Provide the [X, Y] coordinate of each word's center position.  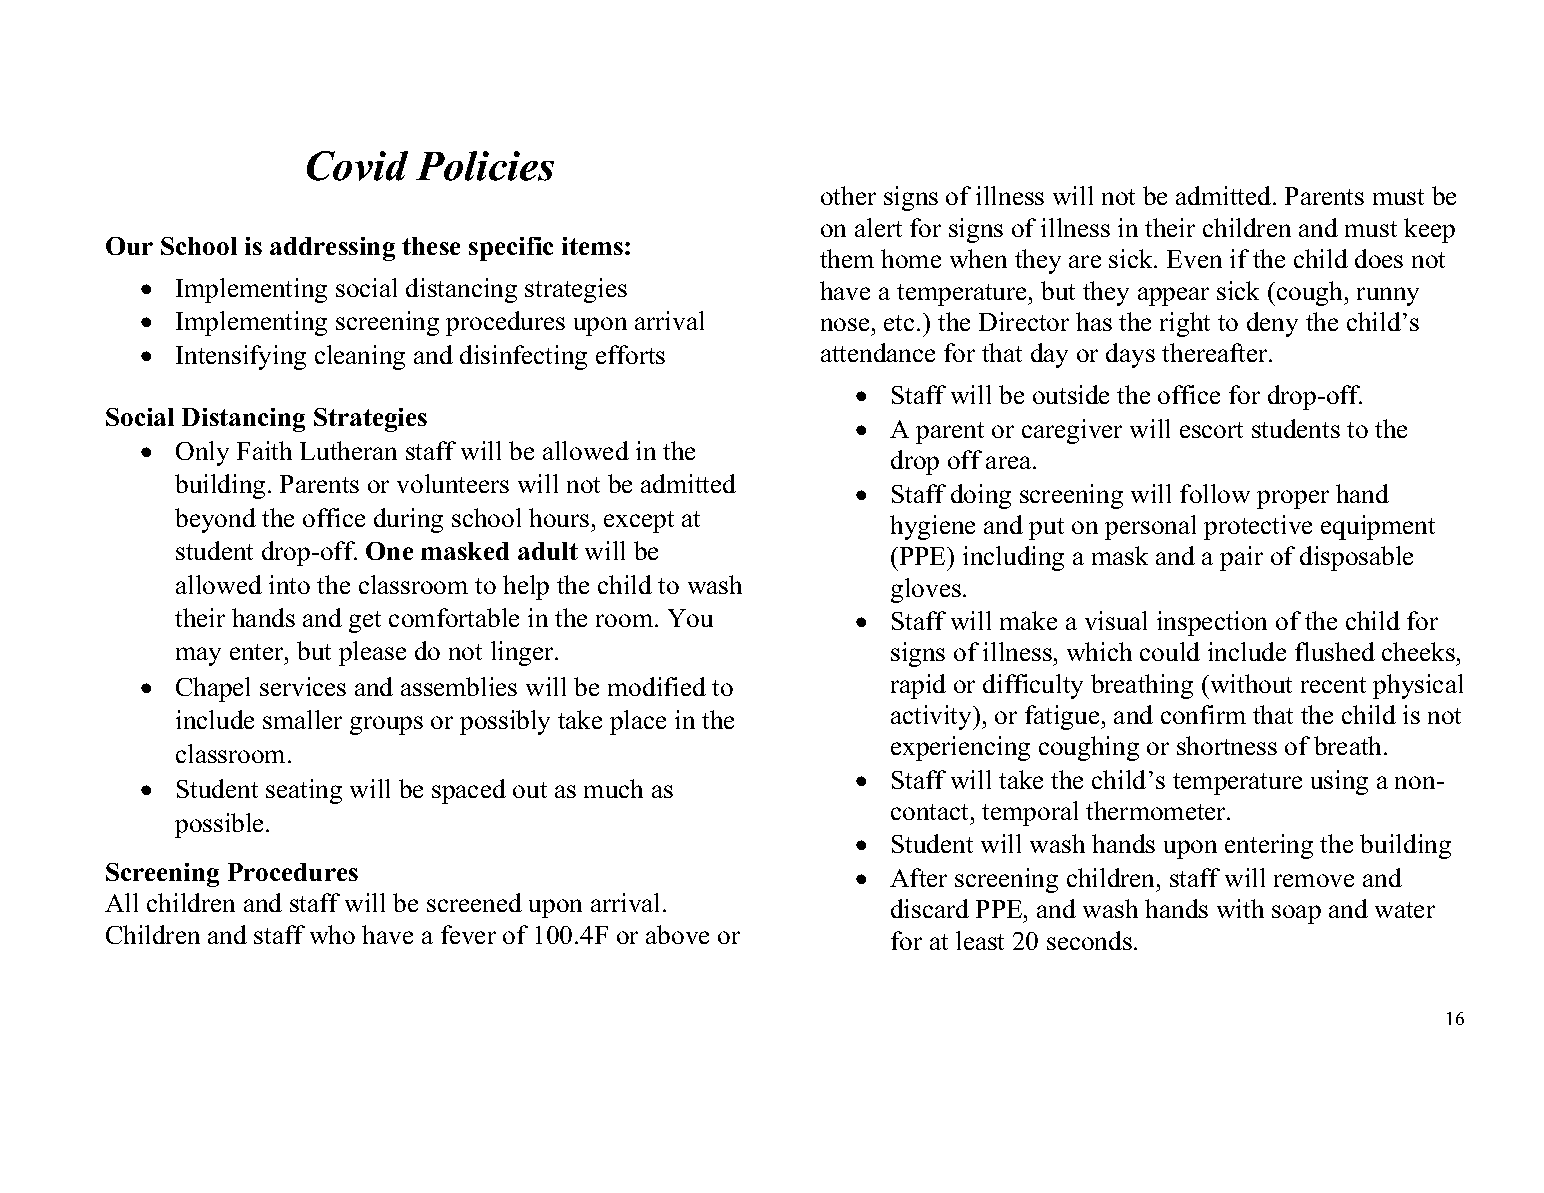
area [1010, 462]
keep [1429, 230]
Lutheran [348, 450]
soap [1296, 914]
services [303, 686]
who [332, 934]
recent [1333, 685]
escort [1211, 430]
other [848, 195]
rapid [918, 686]
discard [930, 908]
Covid [357, 166]
